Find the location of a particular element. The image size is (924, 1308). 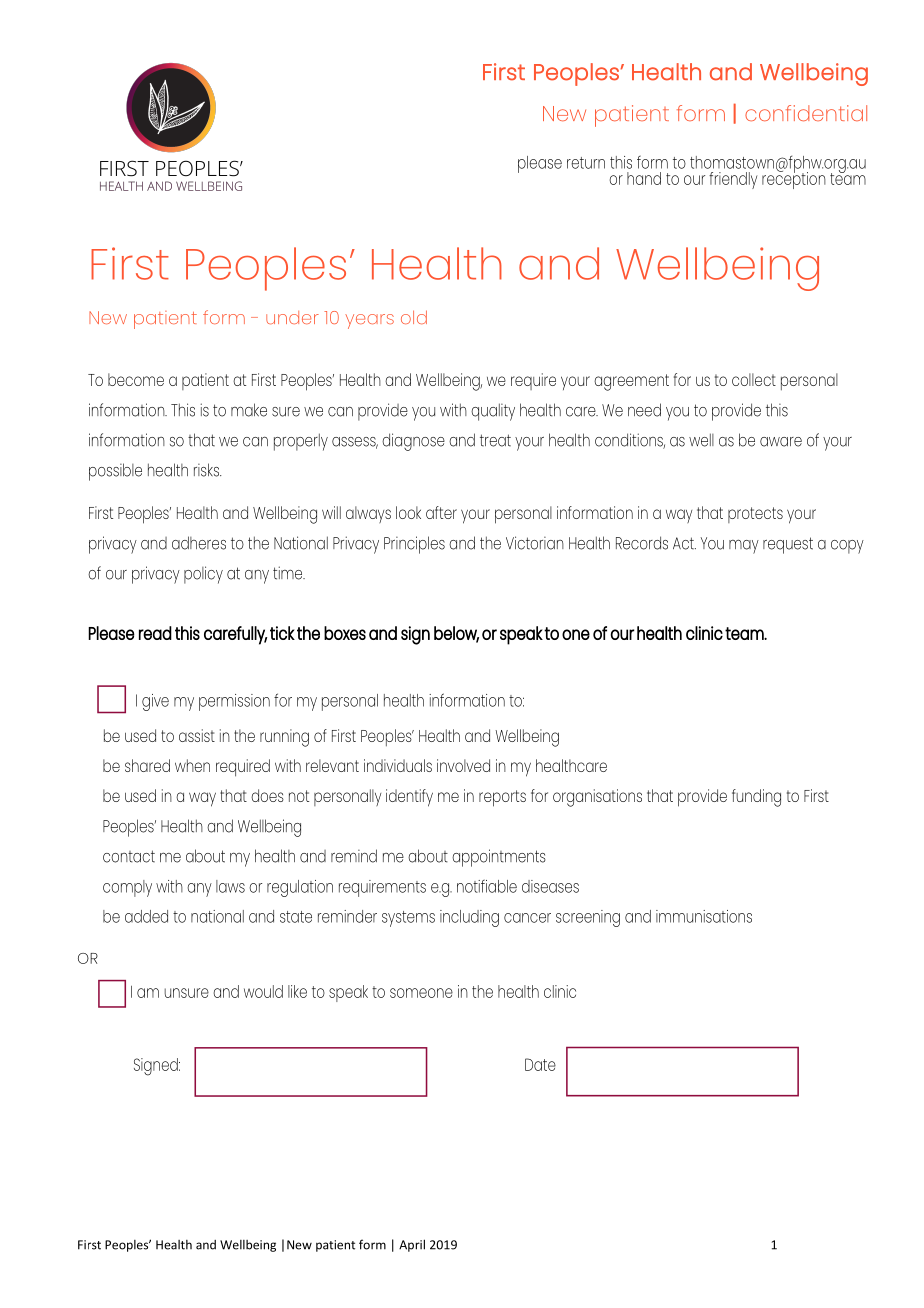

friendly is located at coordinates (733, 180).
